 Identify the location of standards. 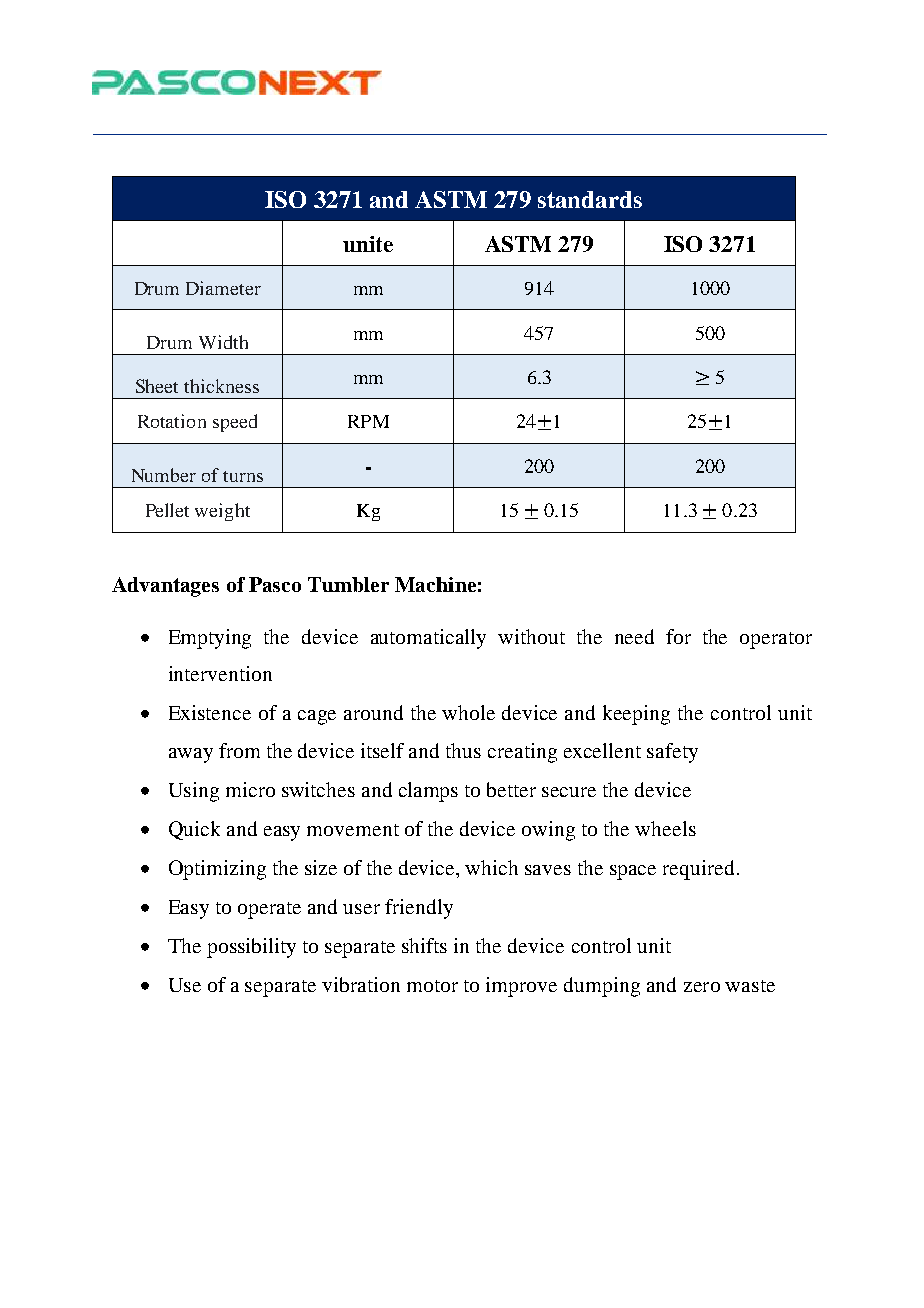
(590, 199).
